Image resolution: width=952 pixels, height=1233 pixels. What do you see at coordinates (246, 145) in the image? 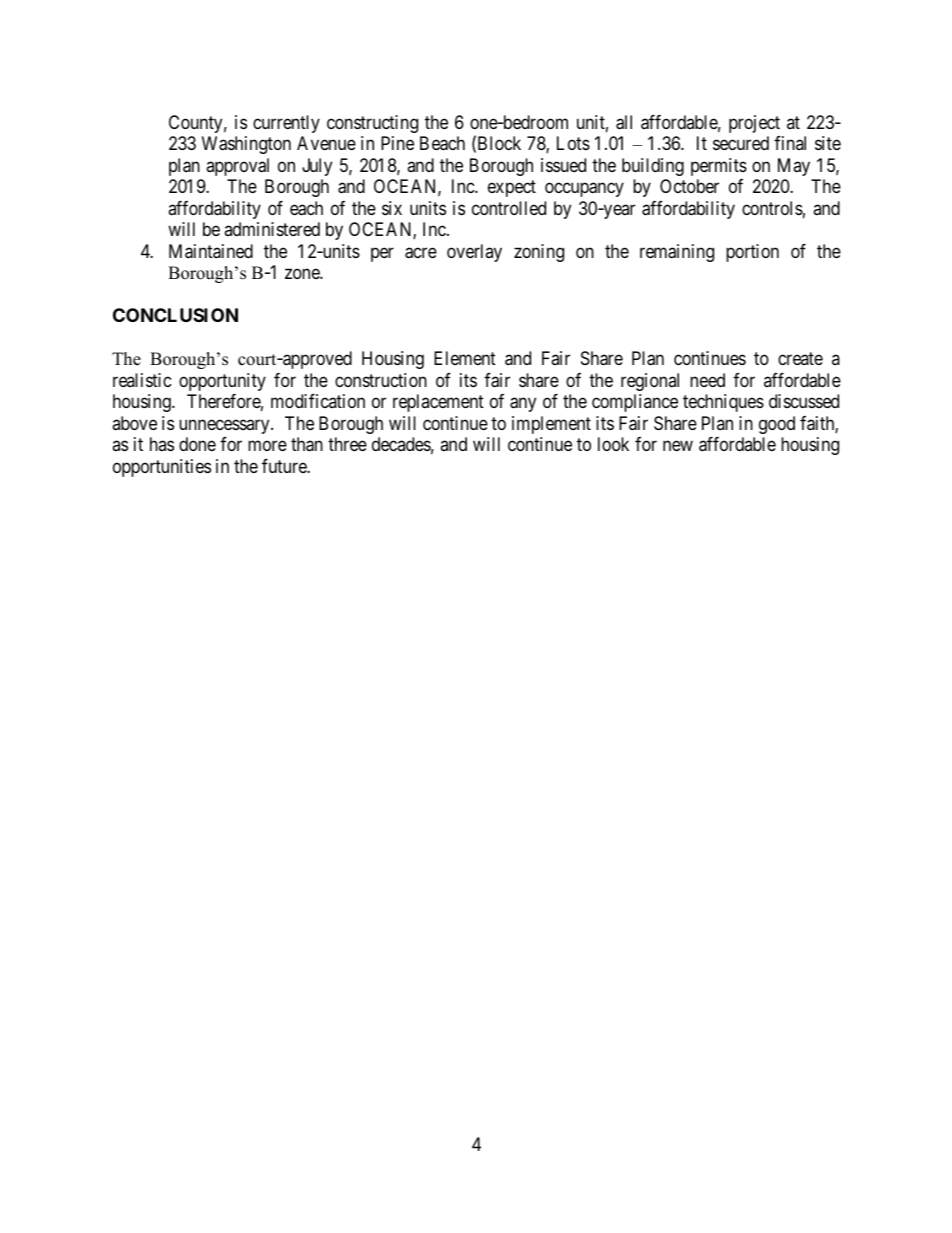
I see `Washington` at bounding box center [246, 145].
